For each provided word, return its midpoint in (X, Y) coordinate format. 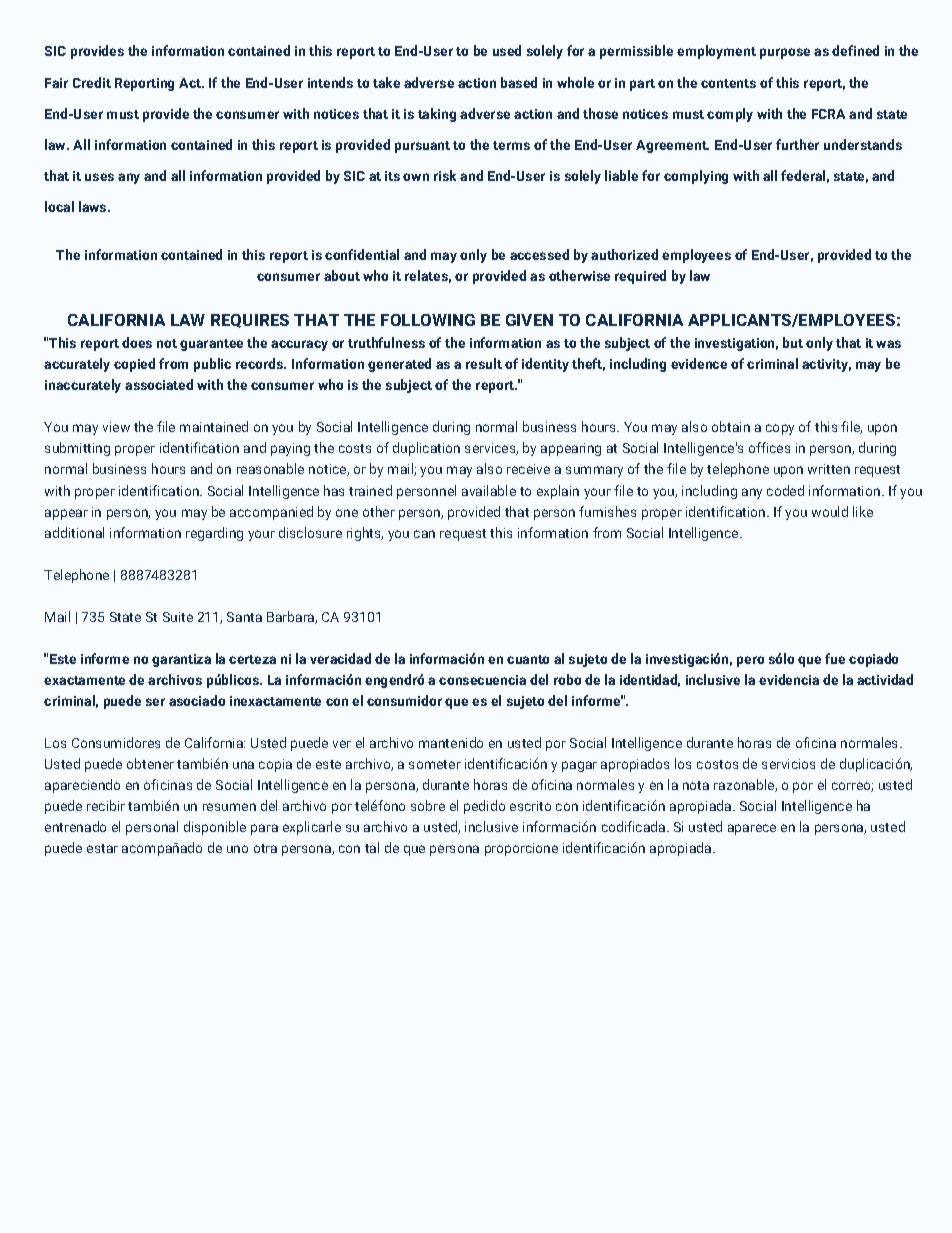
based (519, 82)
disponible (215, 828)
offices (769, 447)
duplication (426, 449)
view (116, 427)
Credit (92, 82)
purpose (785, 53)
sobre (428, 805)
